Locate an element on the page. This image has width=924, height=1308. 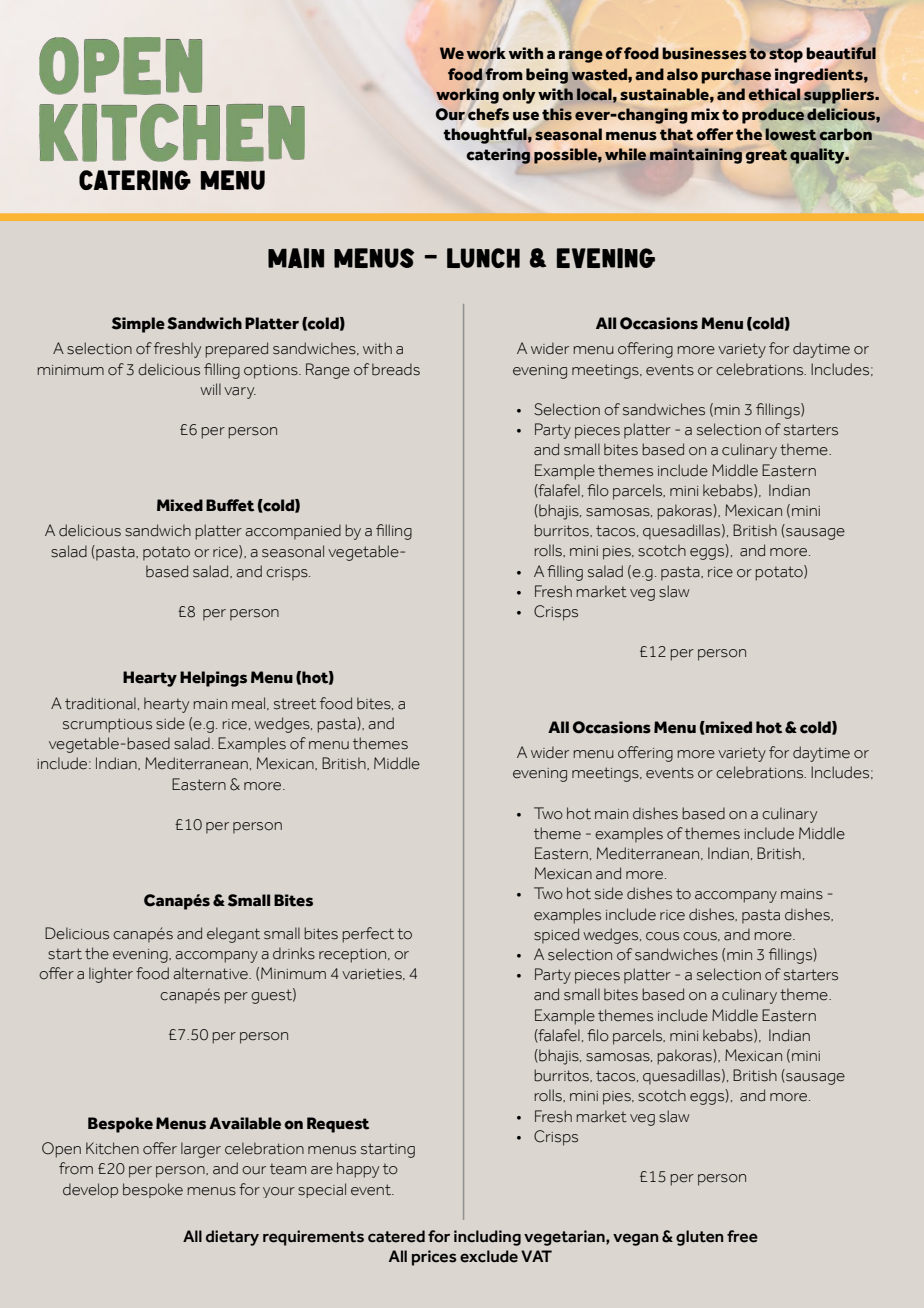
Simple is located at coordinates (138, 325).
